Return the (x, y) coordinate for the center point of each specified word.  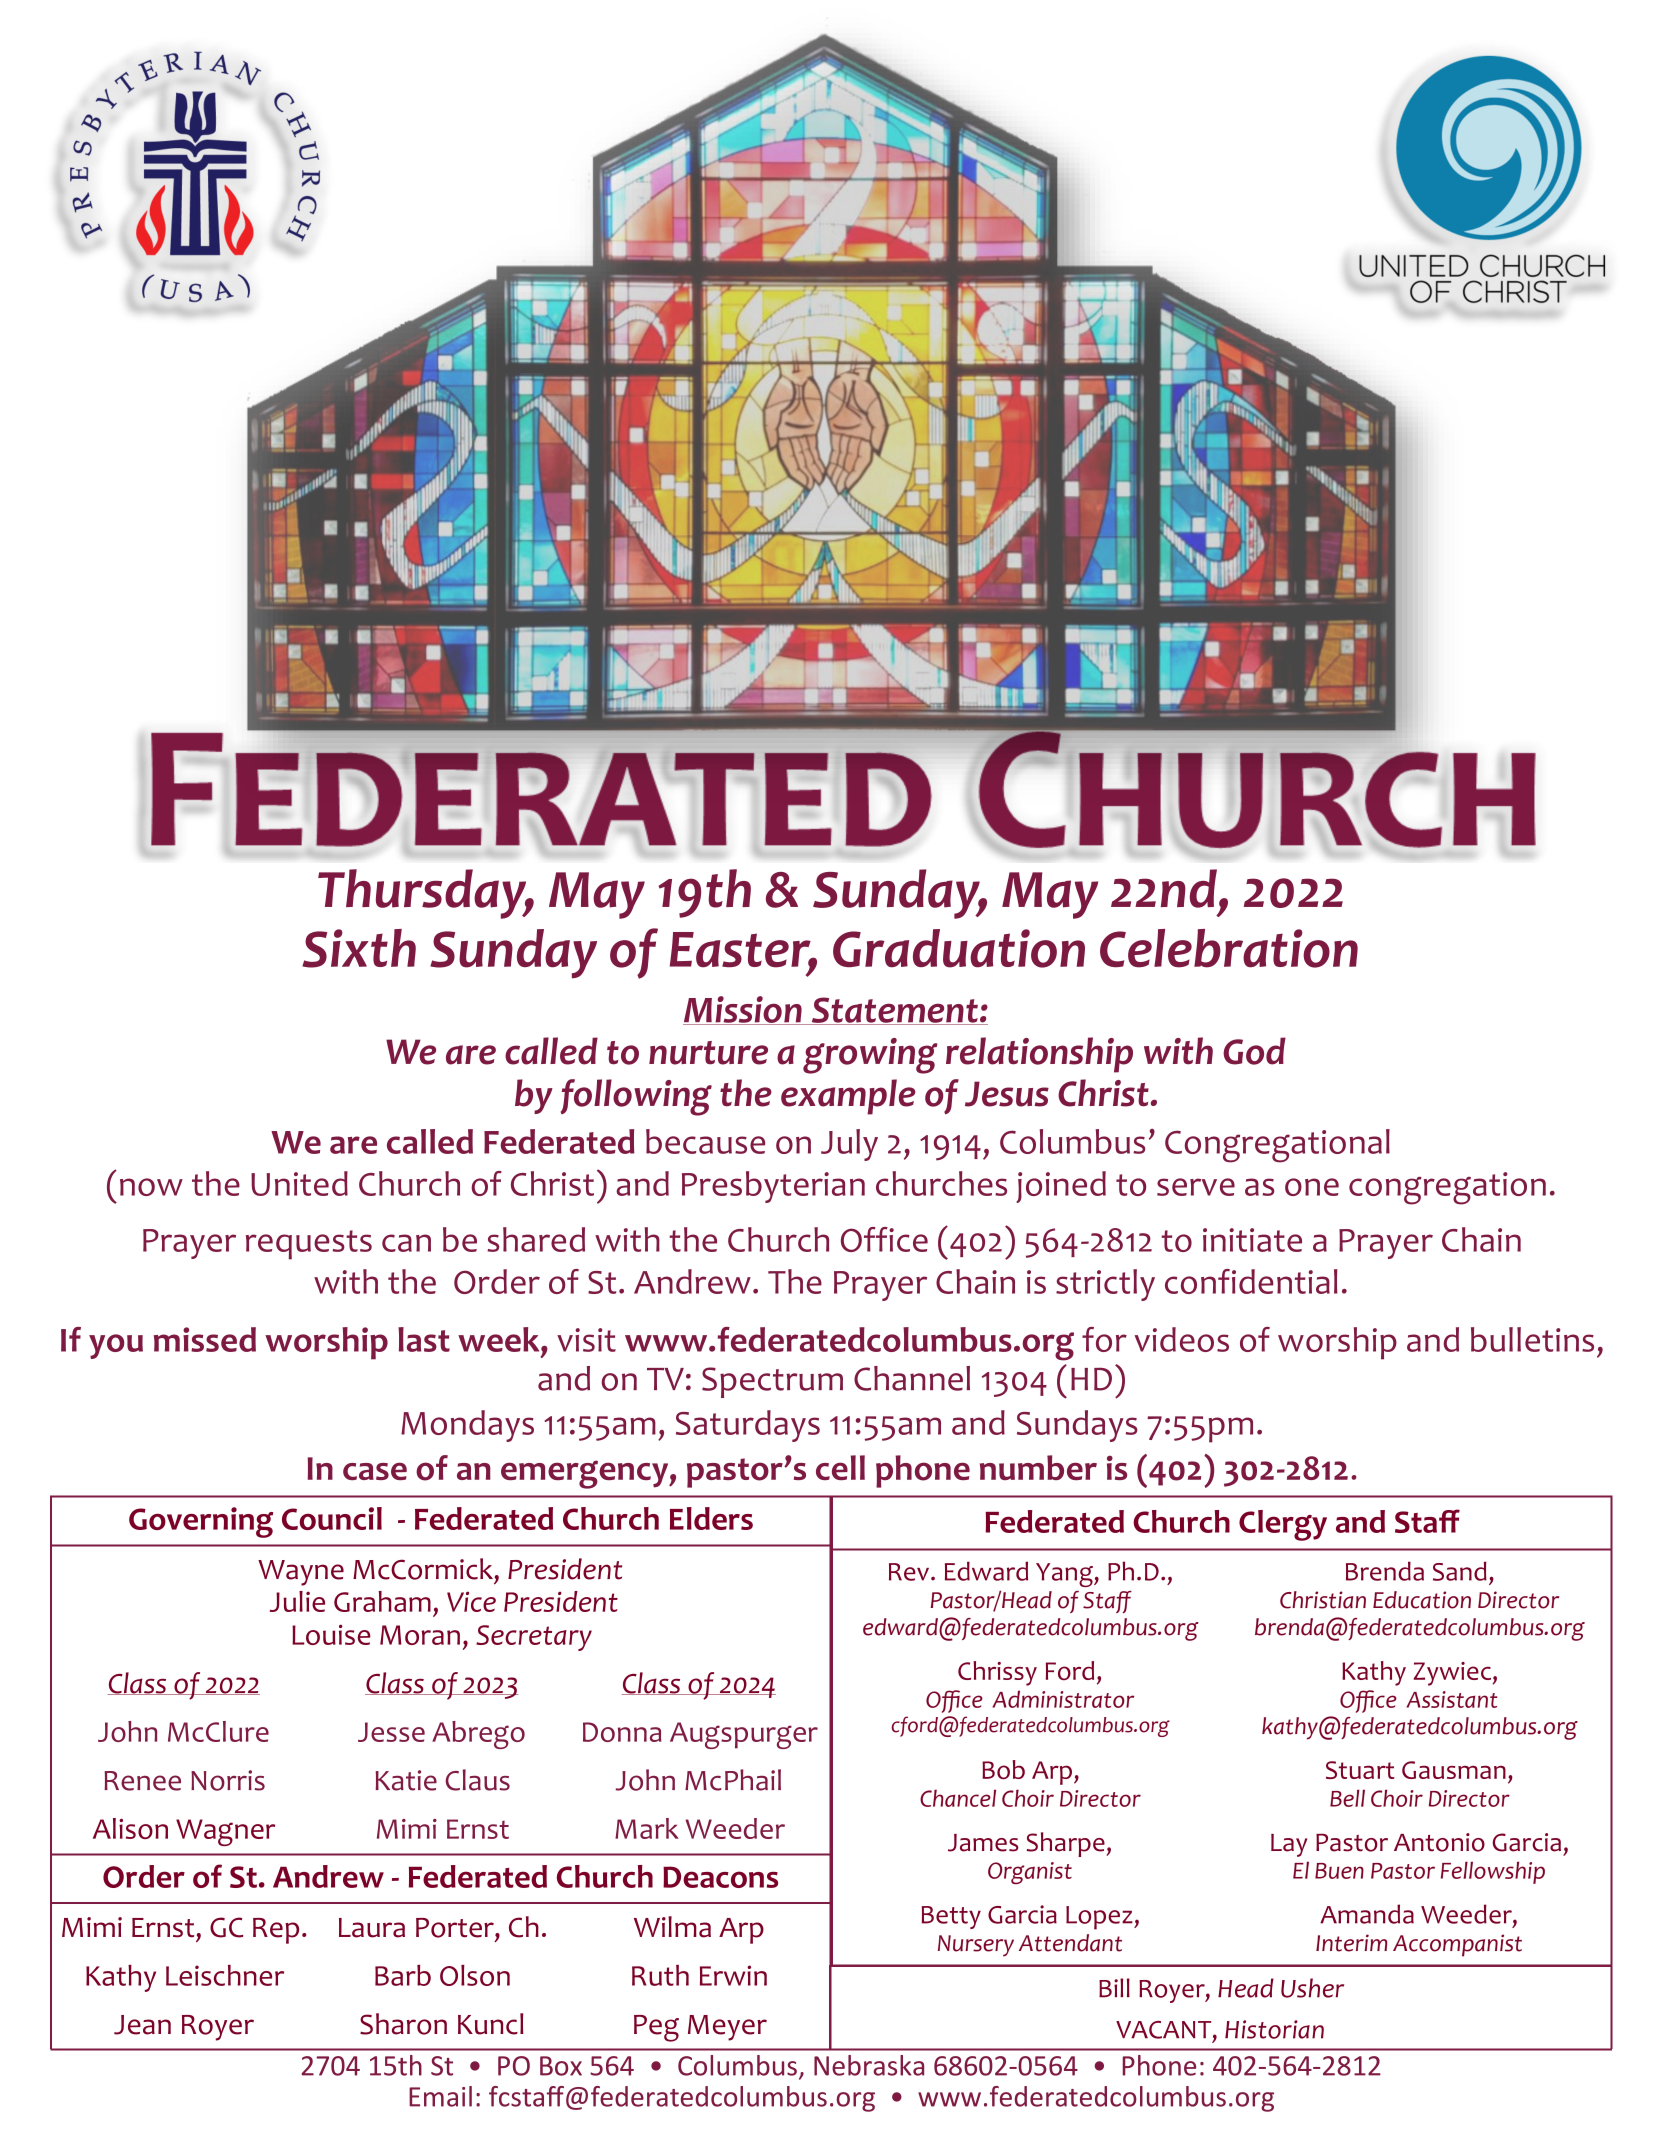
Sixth (359, 948)
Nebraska (869, 2065)
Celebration (1229, 948)
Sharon (403, 2024)
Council (332, 1518)
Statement (894, 1011)
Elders (711, 1518)
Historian (1274, 2029)
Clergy (1283, 1525)
